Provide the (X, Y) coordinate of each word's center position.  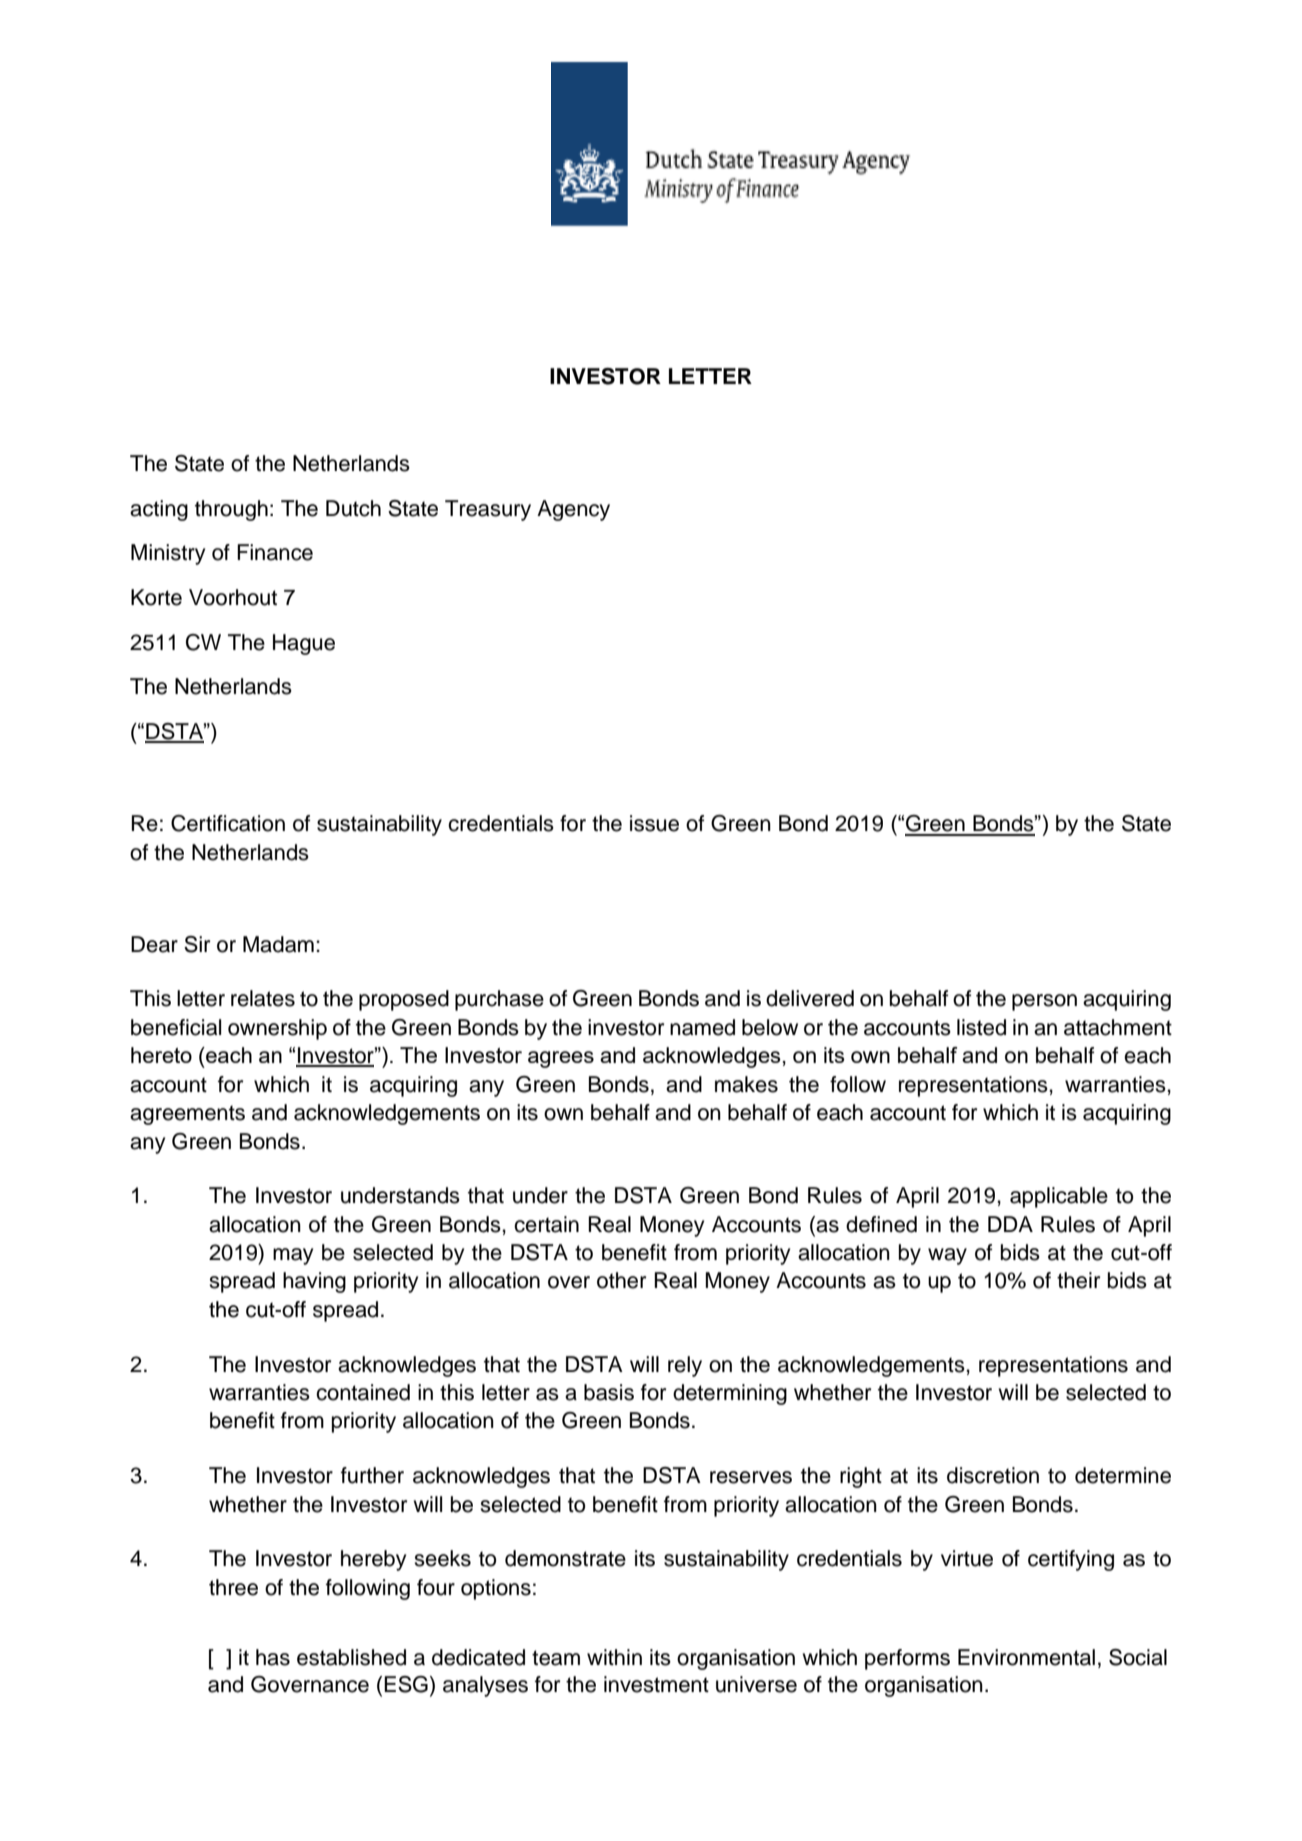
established (351, 1657)
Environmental (1026, 1657)
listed (981, 1027)
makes (746, 1084)
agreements (187, 1115)
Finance (275, 552)
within (614, 1657)
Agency (573, 510)
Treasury (488, 510)
